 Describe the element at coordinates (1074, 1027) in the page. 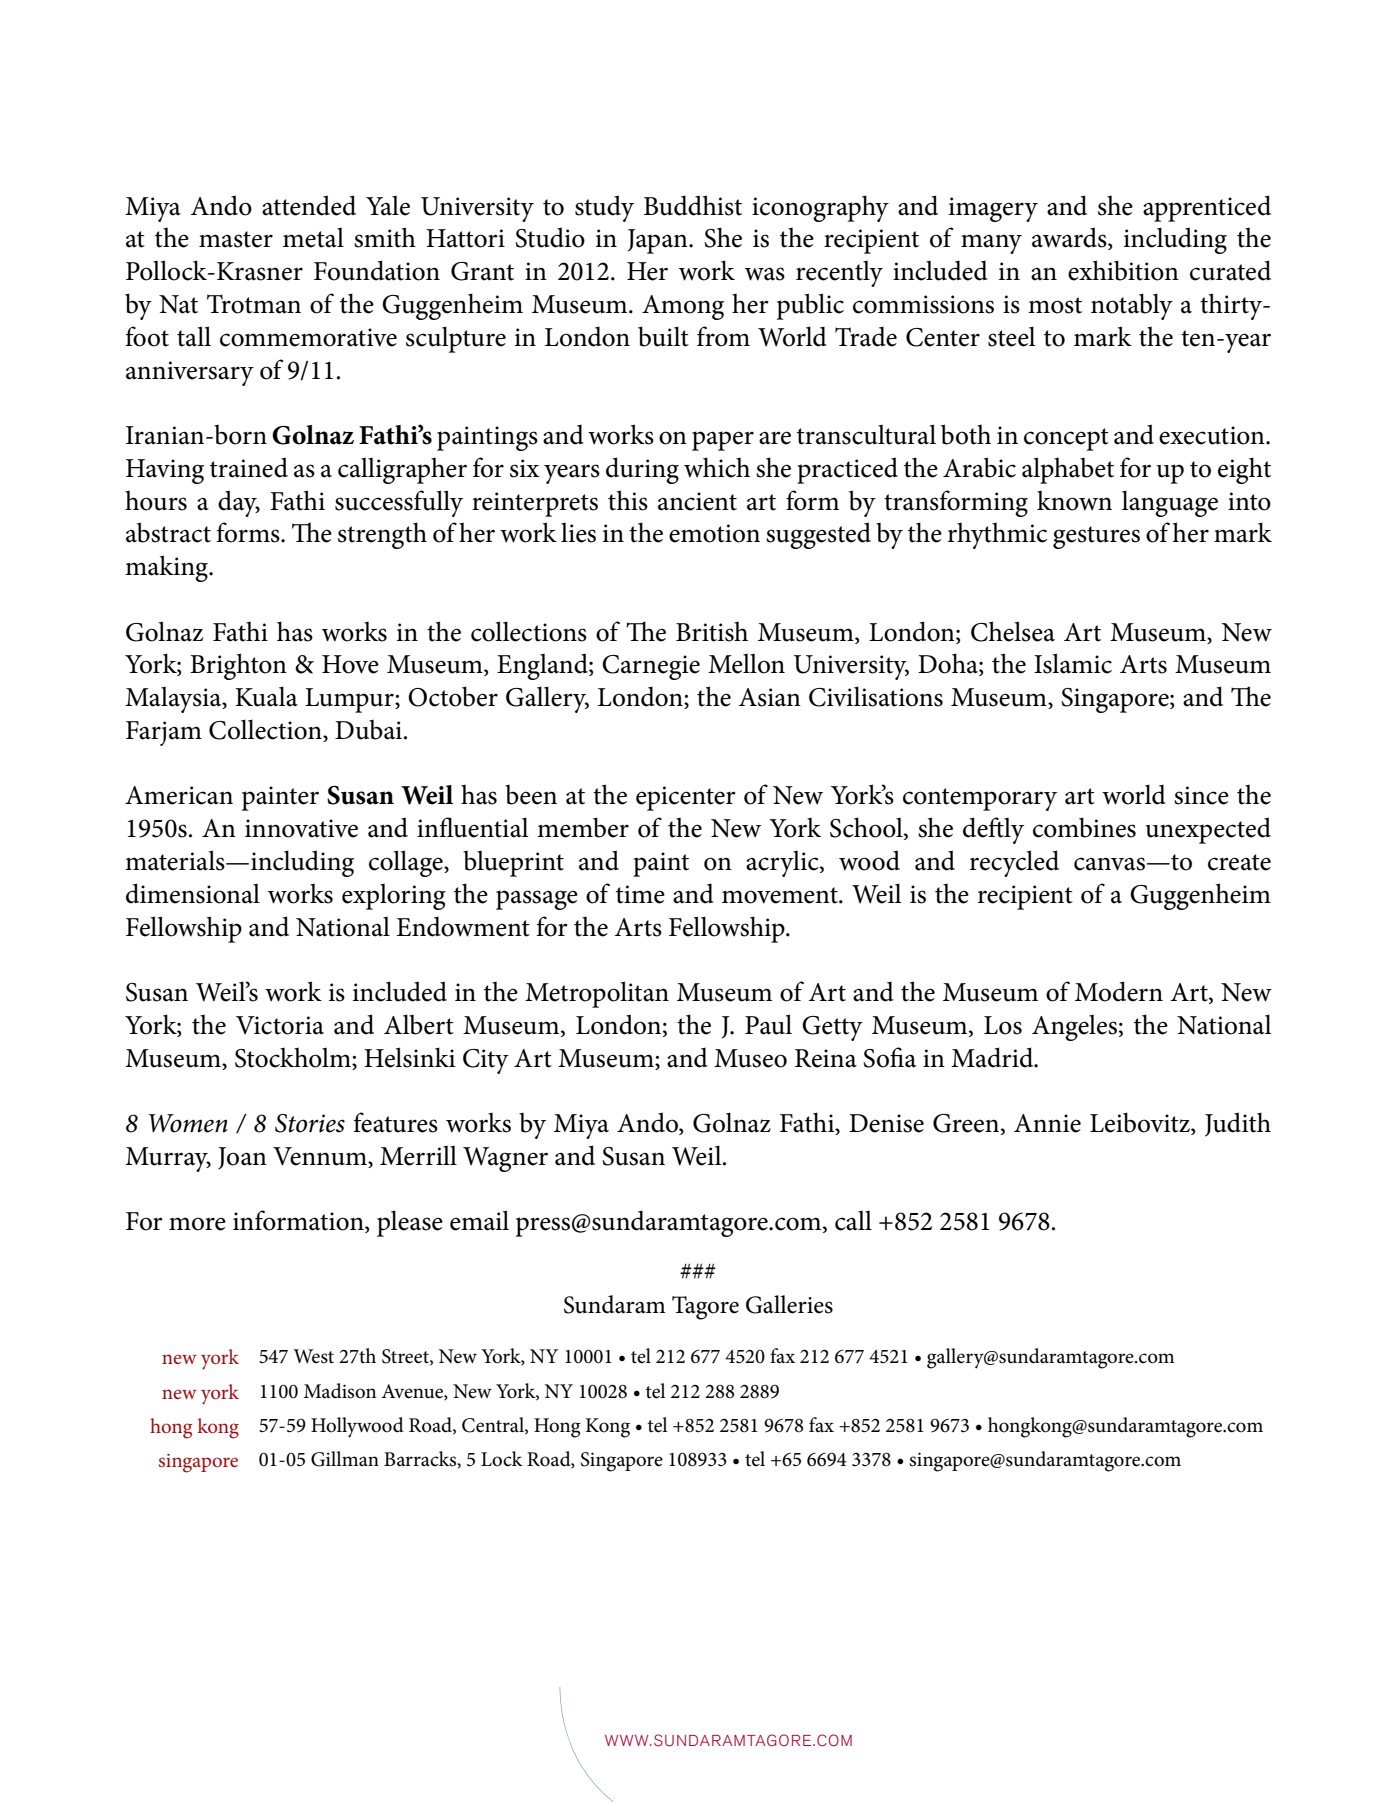

I see `Angeles` at that location.
